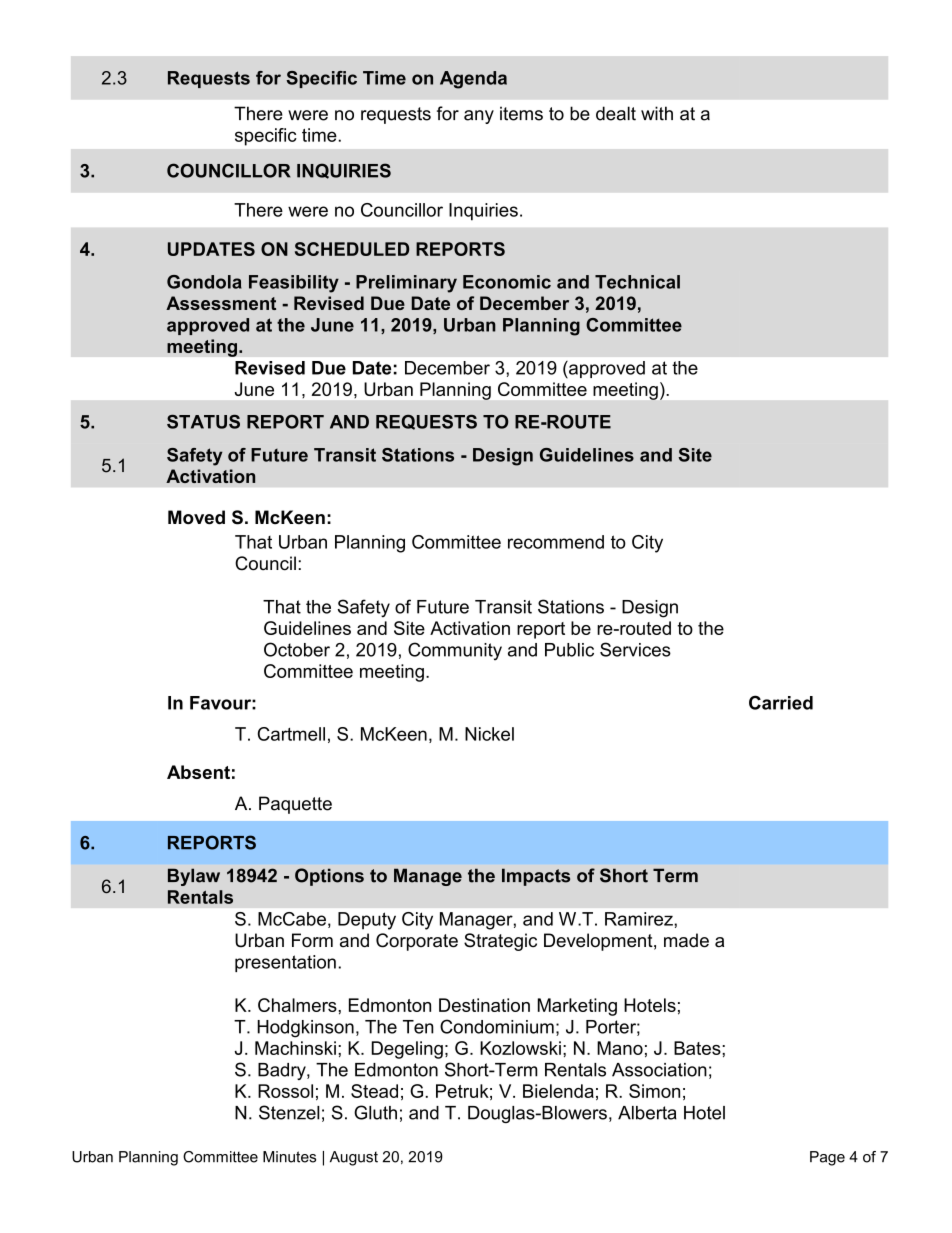 The image size is (952, 1233). What do you see at coordinates (203, 422) in the image?
I see `STATUS` at bounding box center [203, 422].
